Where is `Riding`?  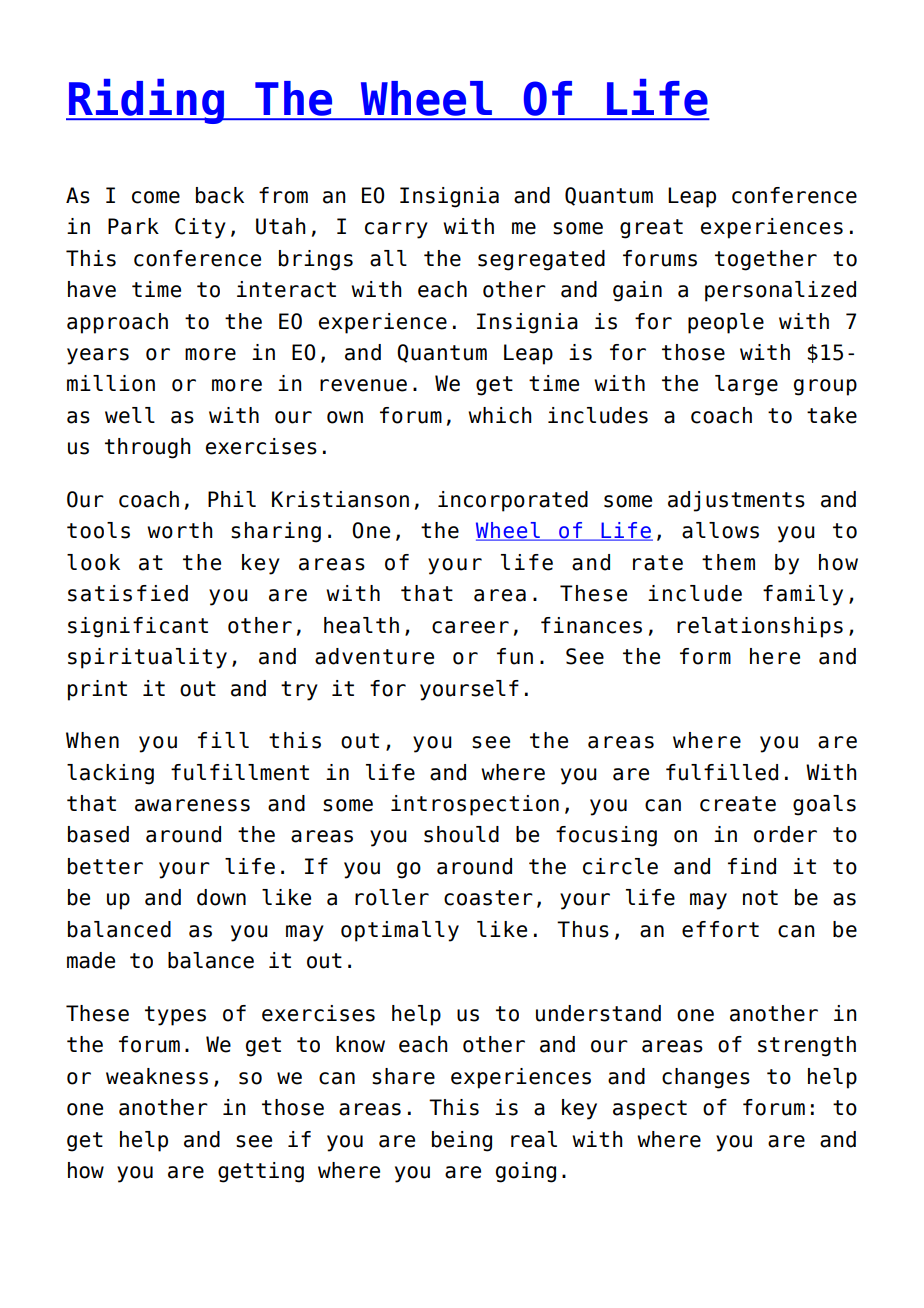 Riding is located at coordinates (146, 101).
